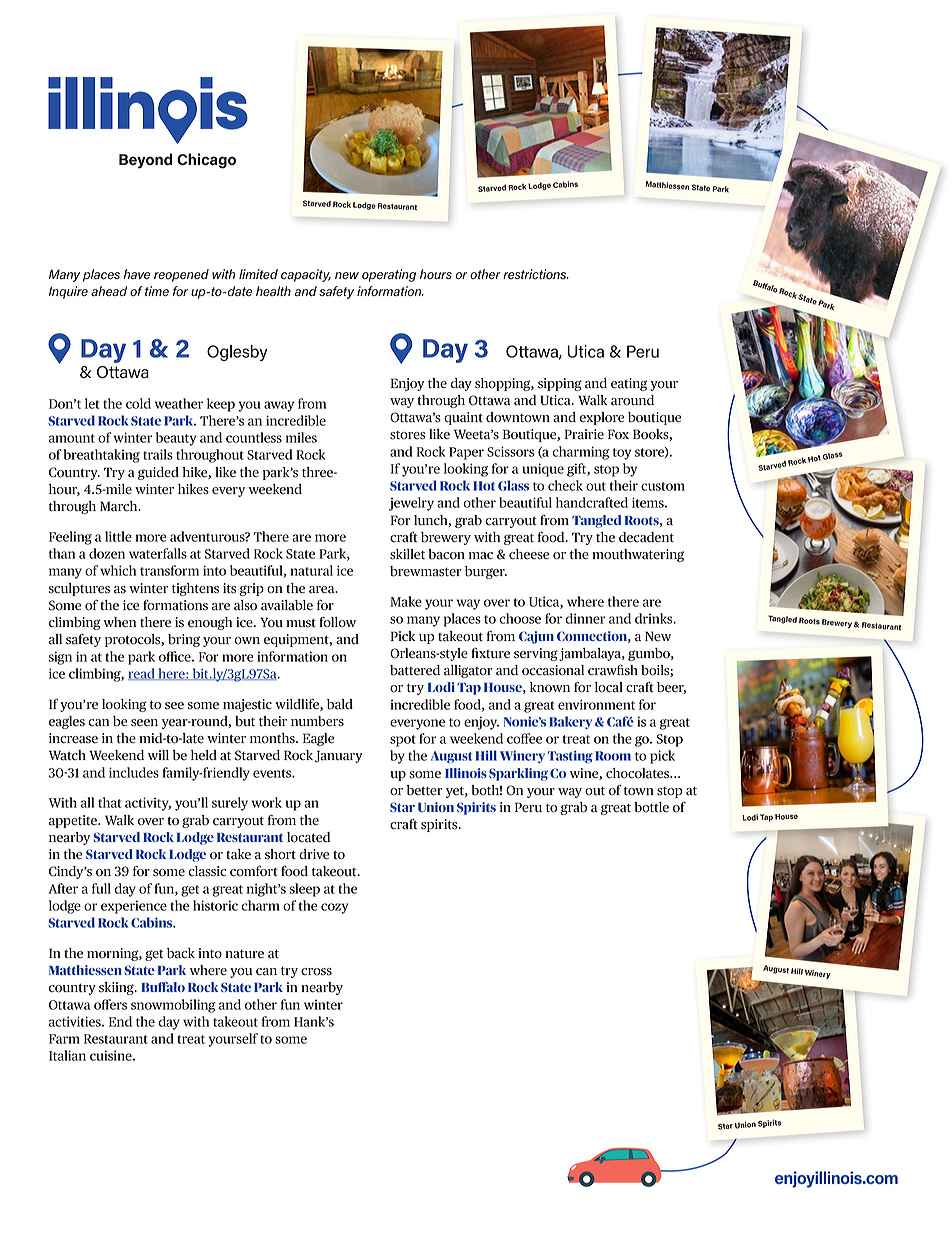 The height and width of the document is (1233, 952). Describe the element at coordinates (585, 618) in the document. I see `dinner` at that location.
